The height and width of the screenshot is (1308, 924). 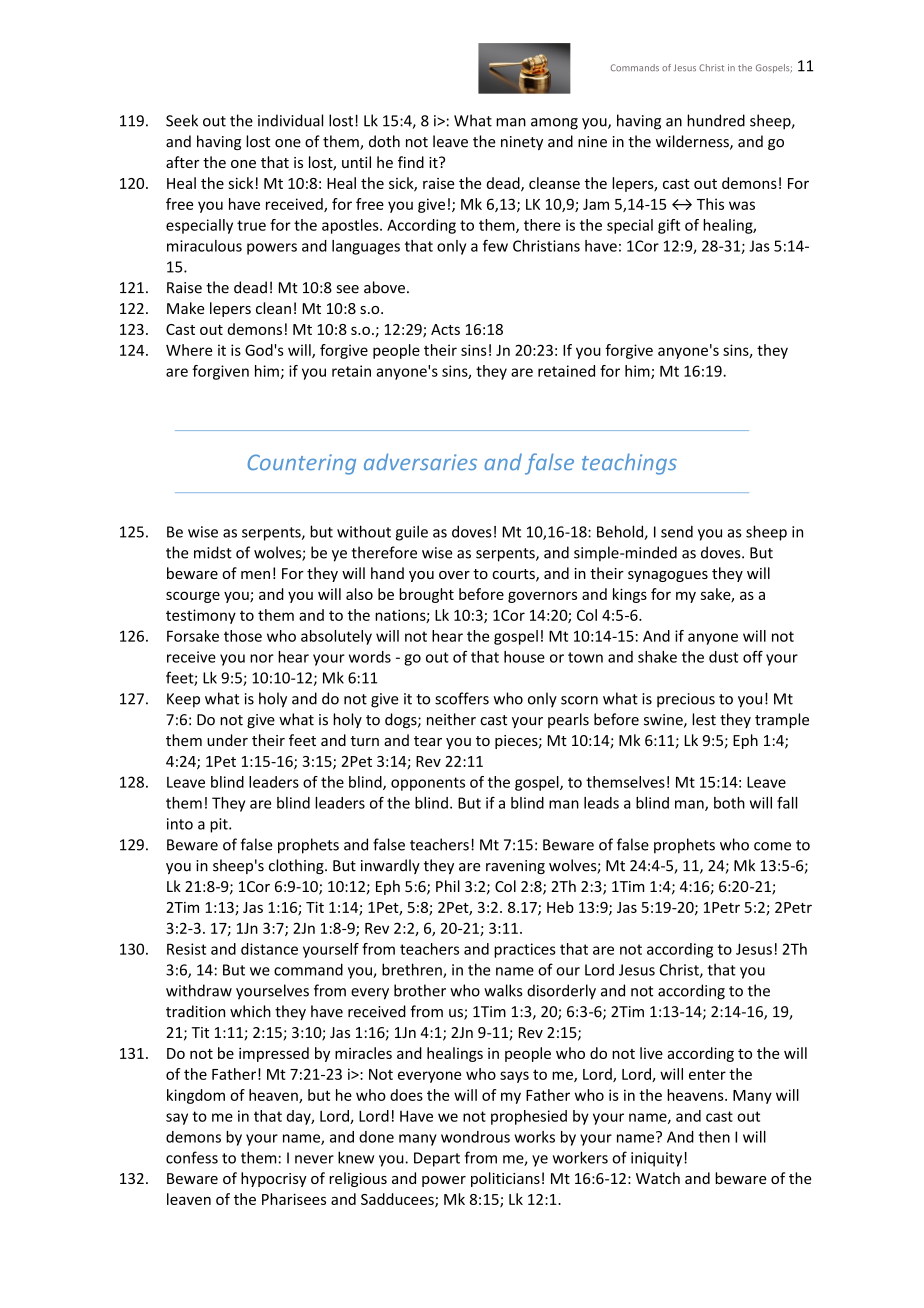 I want to click on those, so click(x=243, y=636).
